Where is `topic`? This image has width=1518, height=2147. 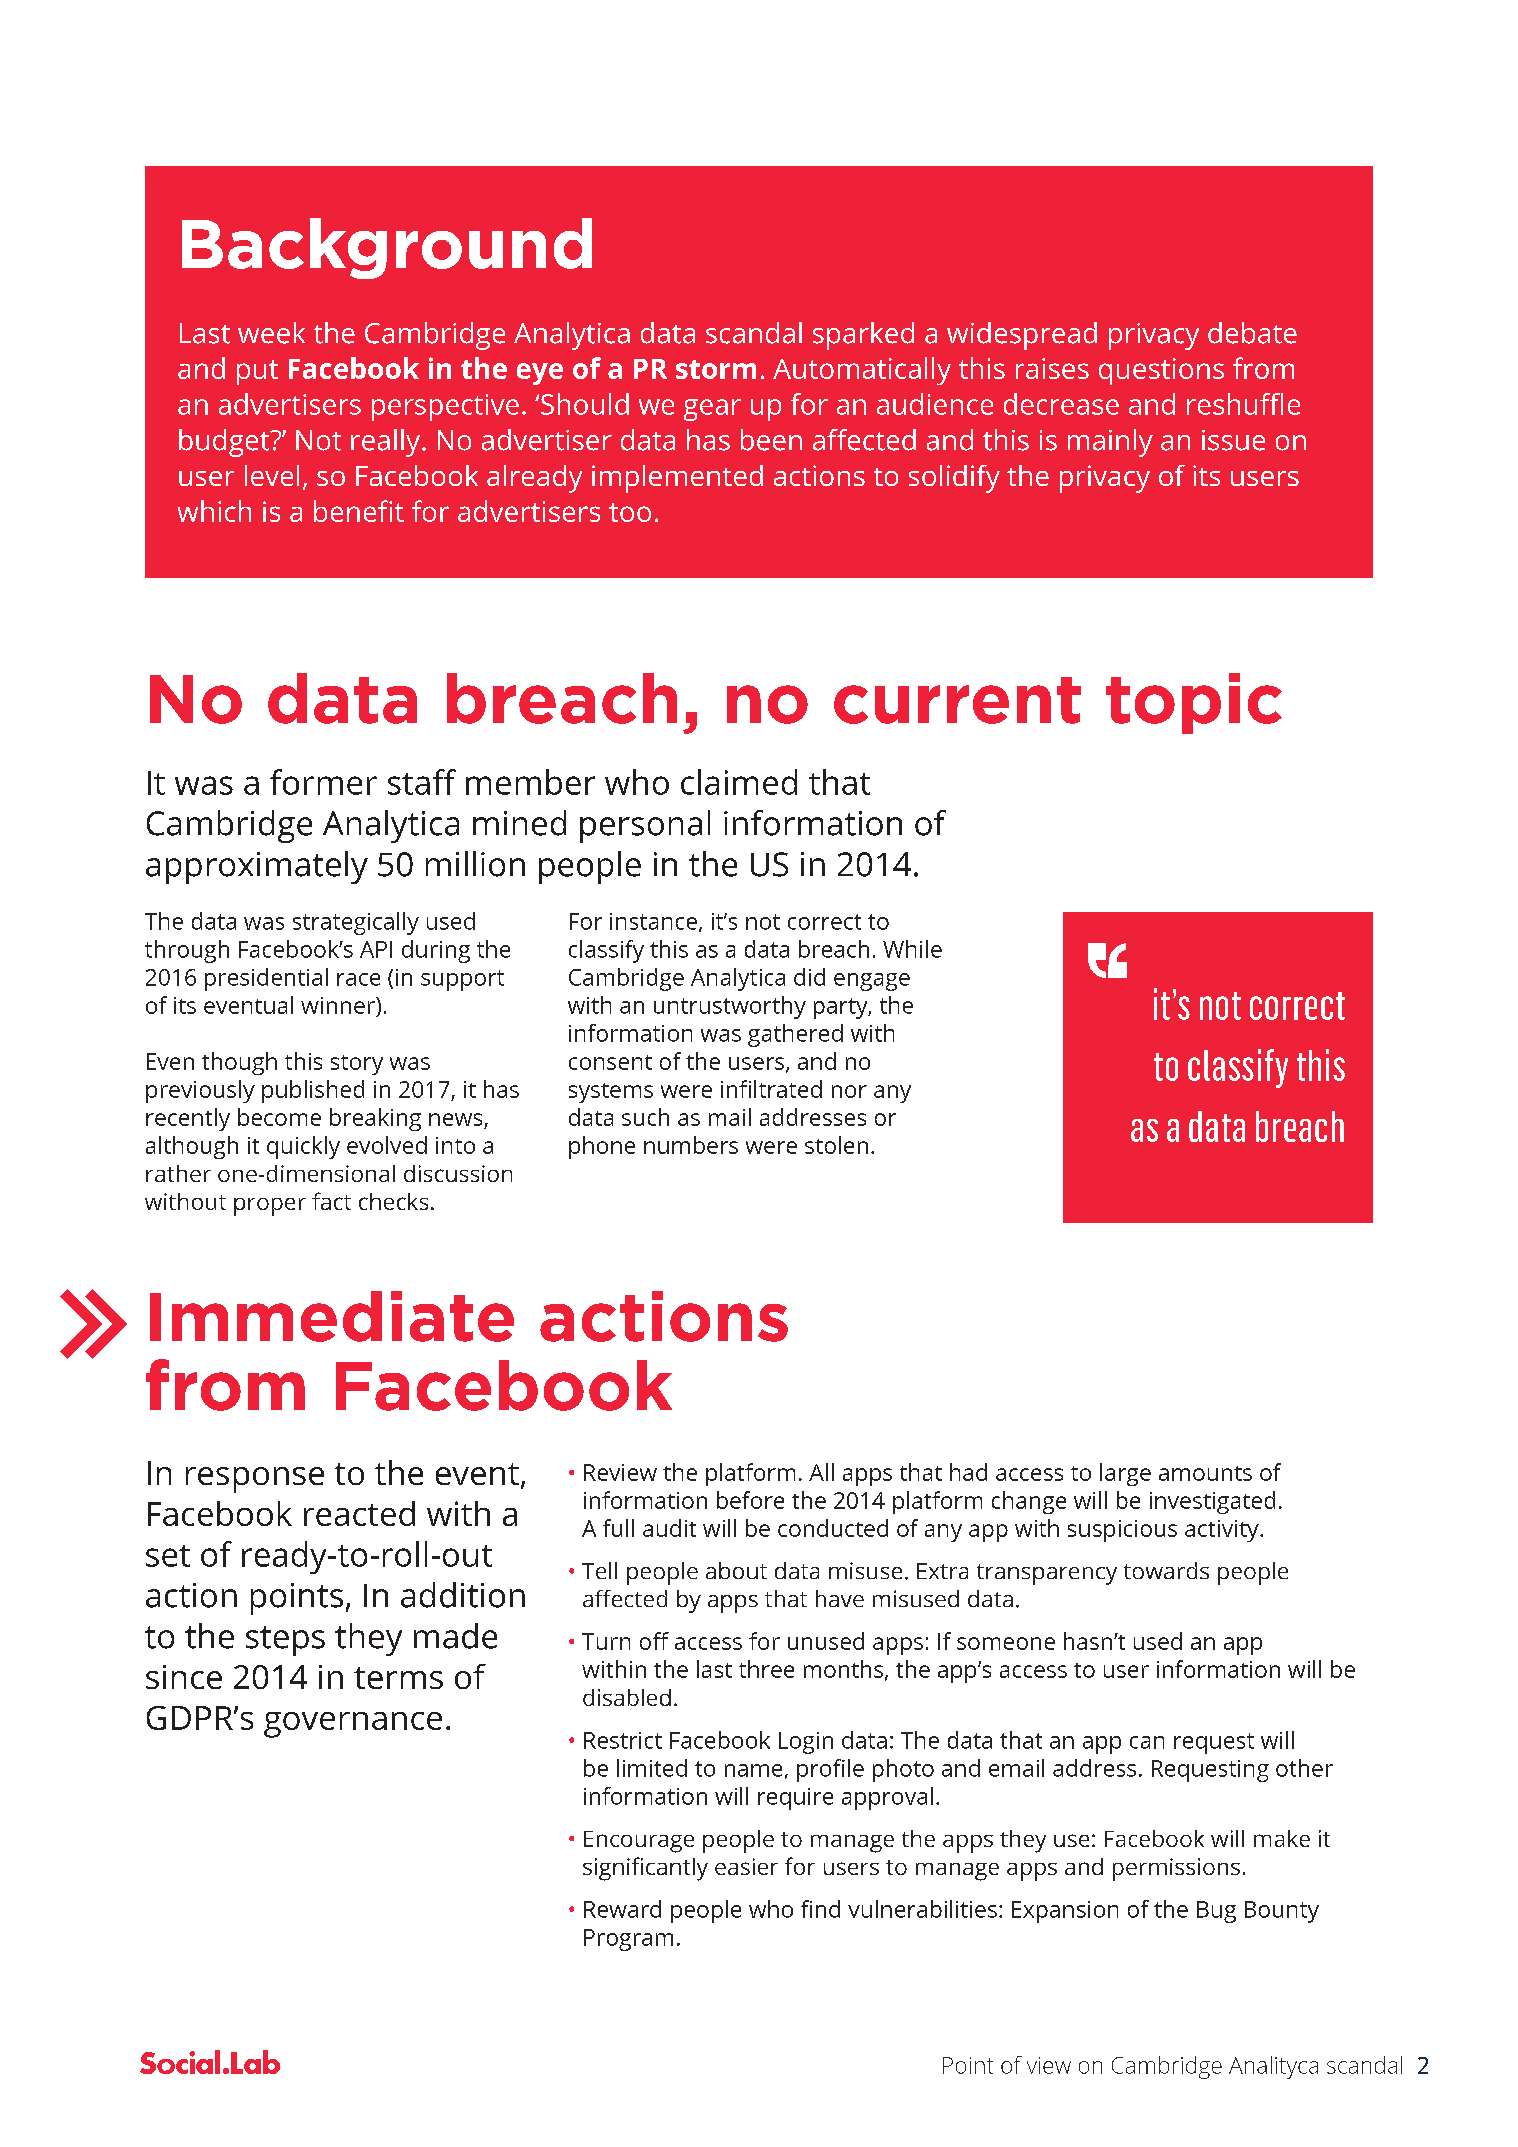
topic is located at coordinates (1194, 703).
